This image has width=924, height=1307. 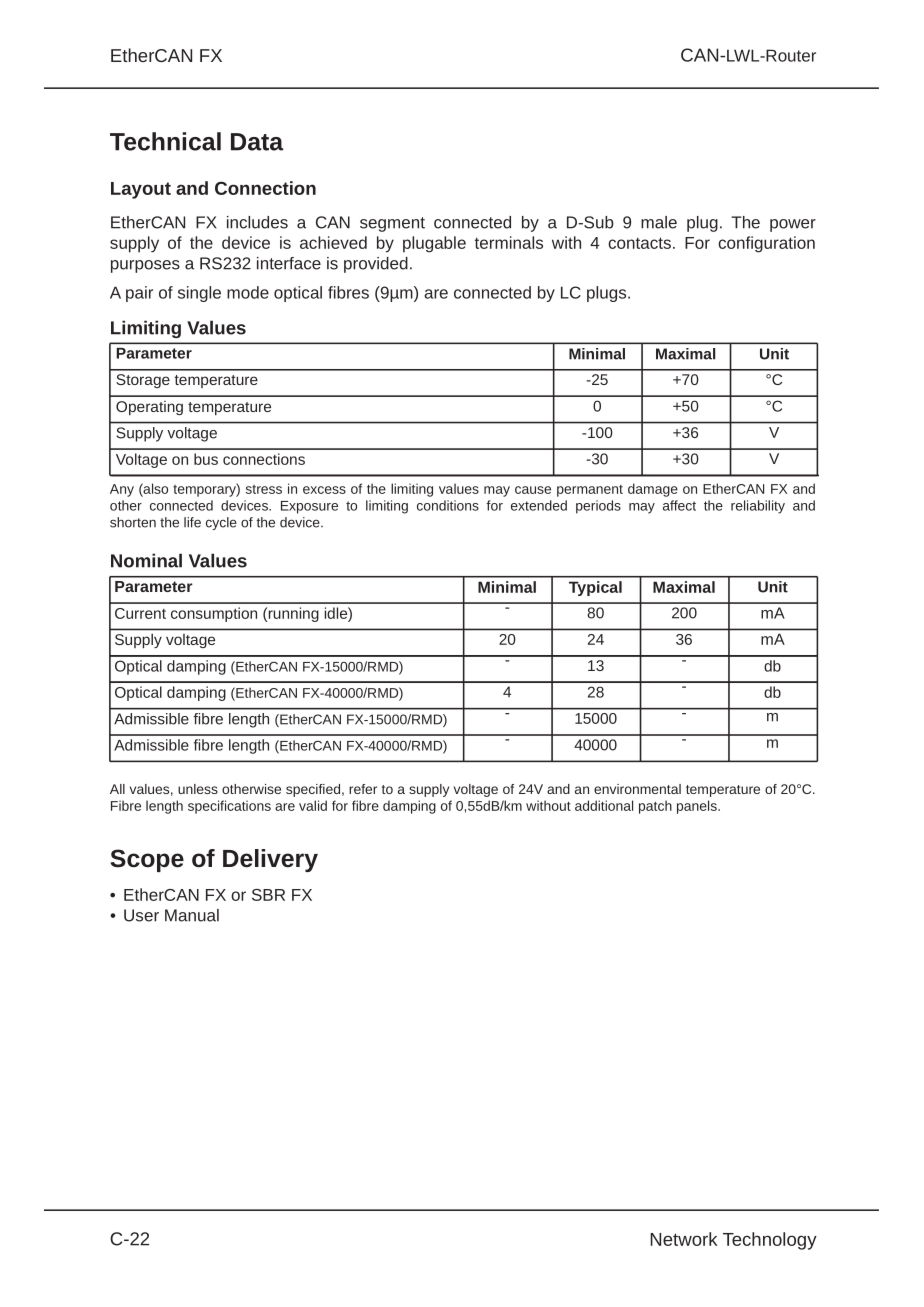 What do you see at coordinates (392, 224) in the image?
I see `segment` at bounding box center [392, 224].
